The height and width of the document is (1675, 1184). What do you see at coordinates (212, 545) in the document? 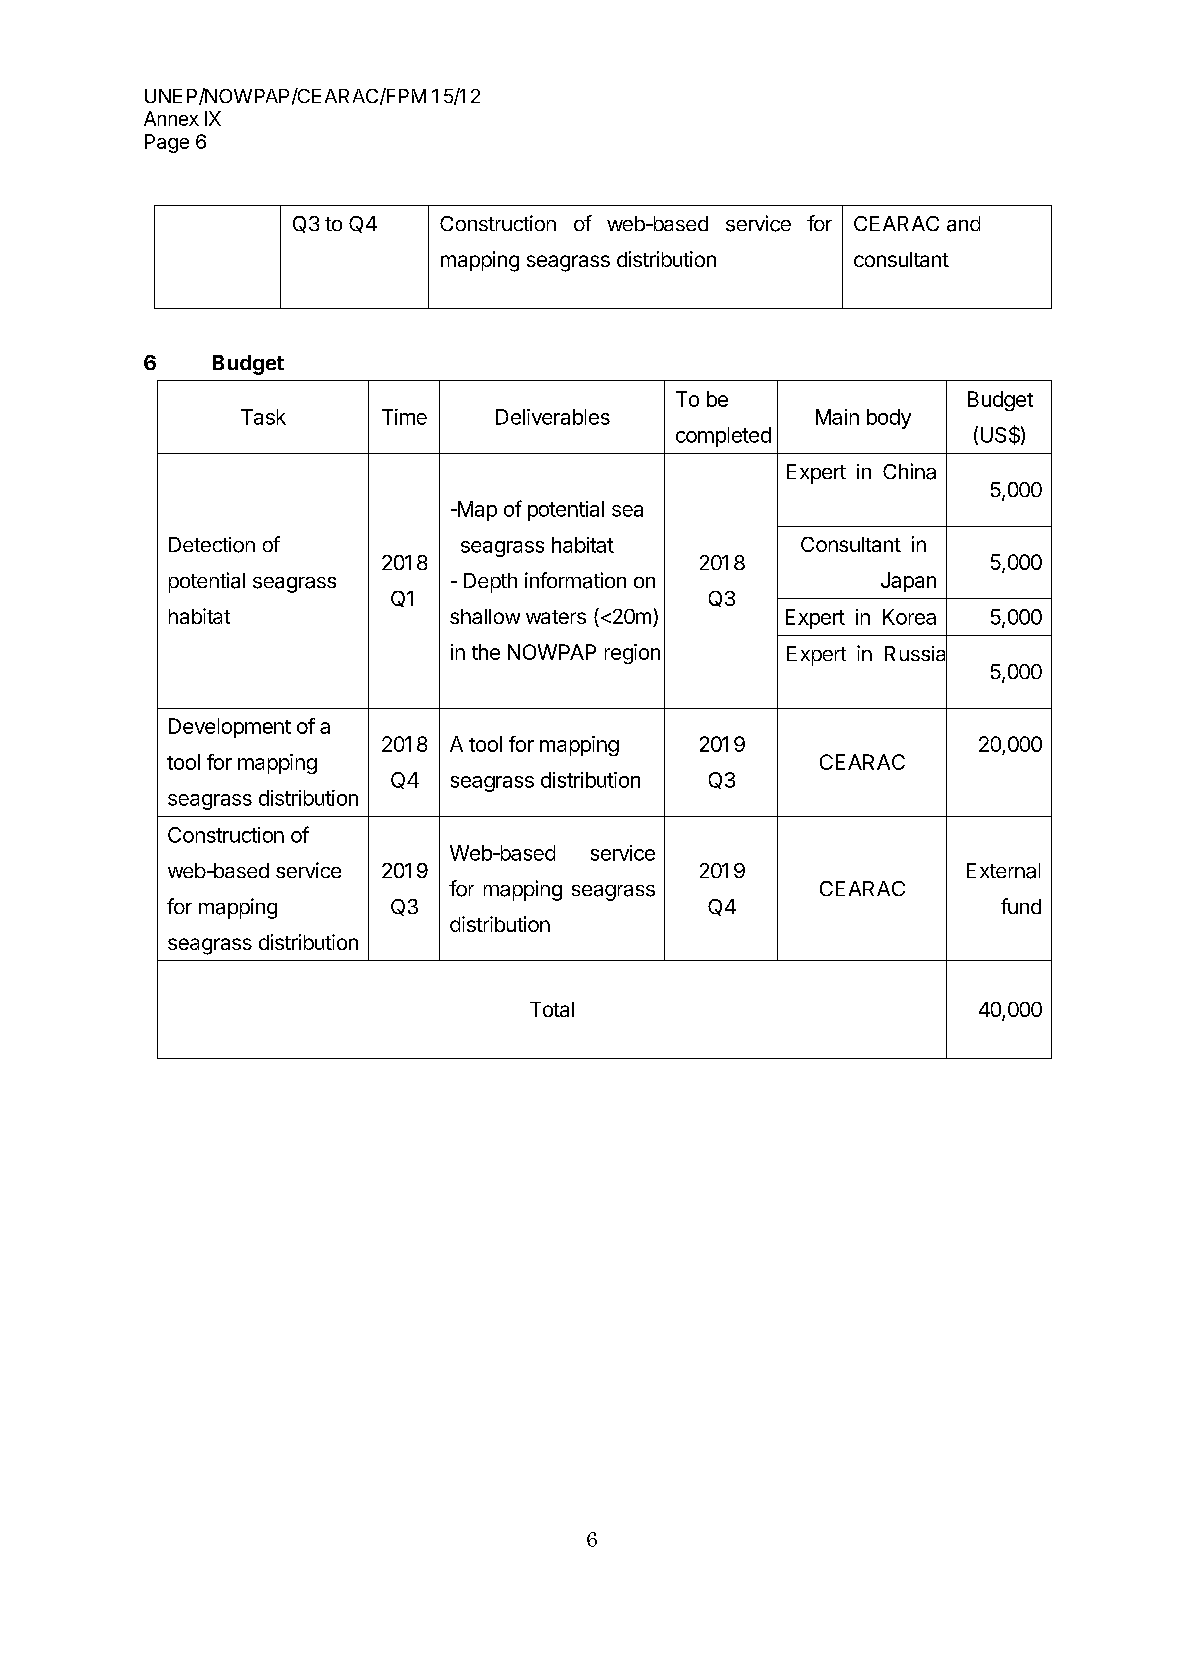
I see `Detection` at bounding box center [212, 545].
